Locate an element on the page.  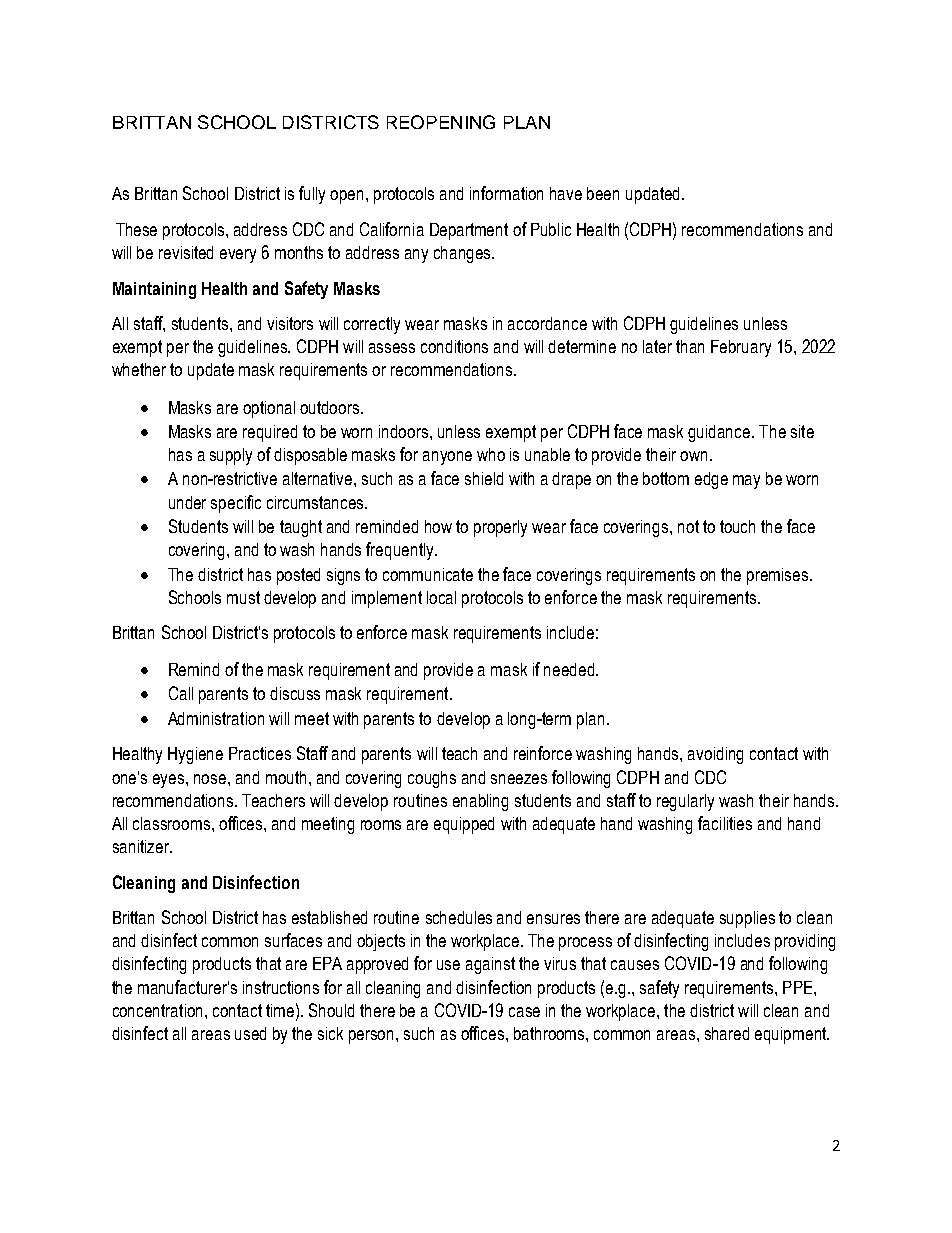
specific is located at coordinates (236, 504).
